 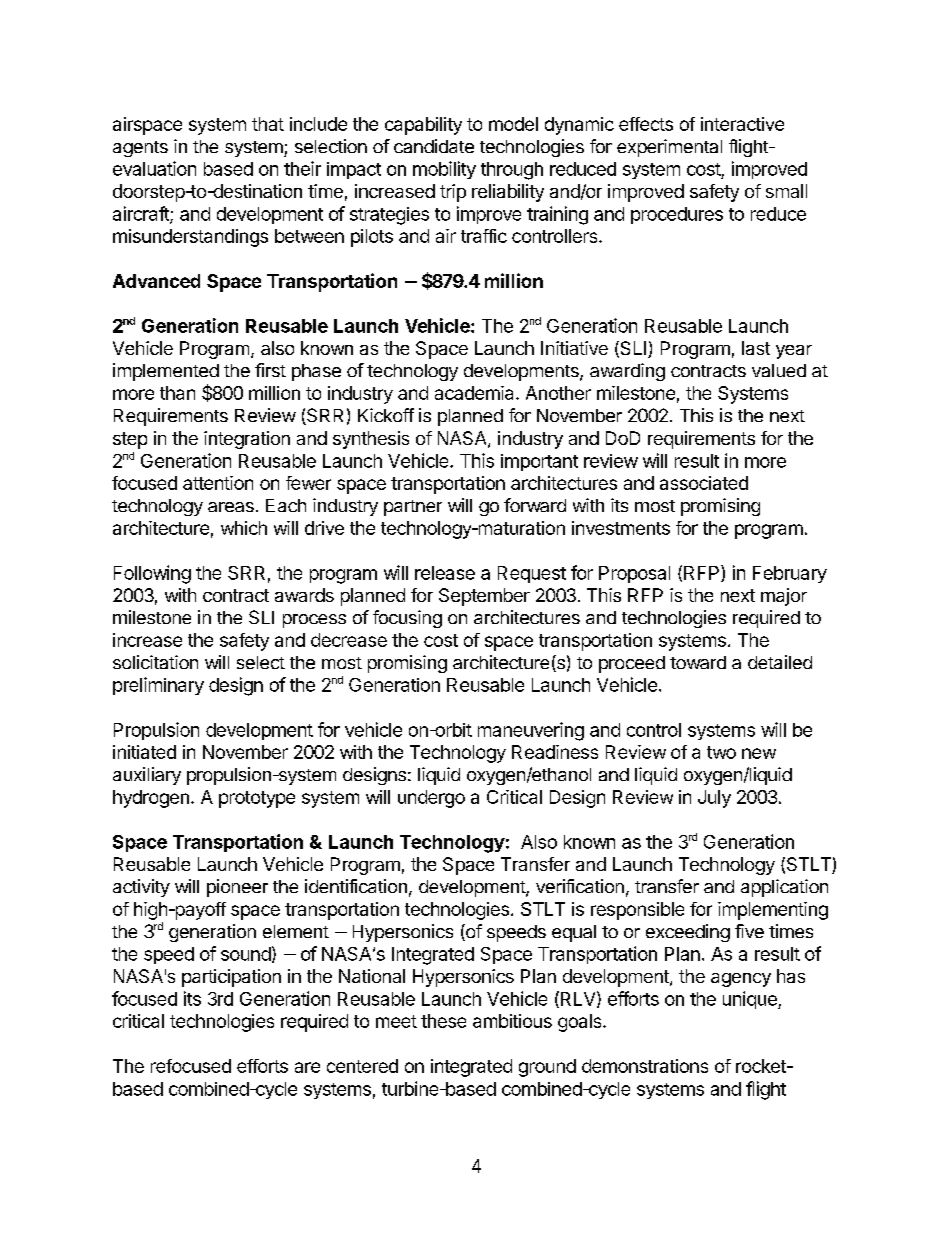 What do you see at coordinates (231, 978) in the screenshot?
I see `participation` at bounding box center [231, 978].
